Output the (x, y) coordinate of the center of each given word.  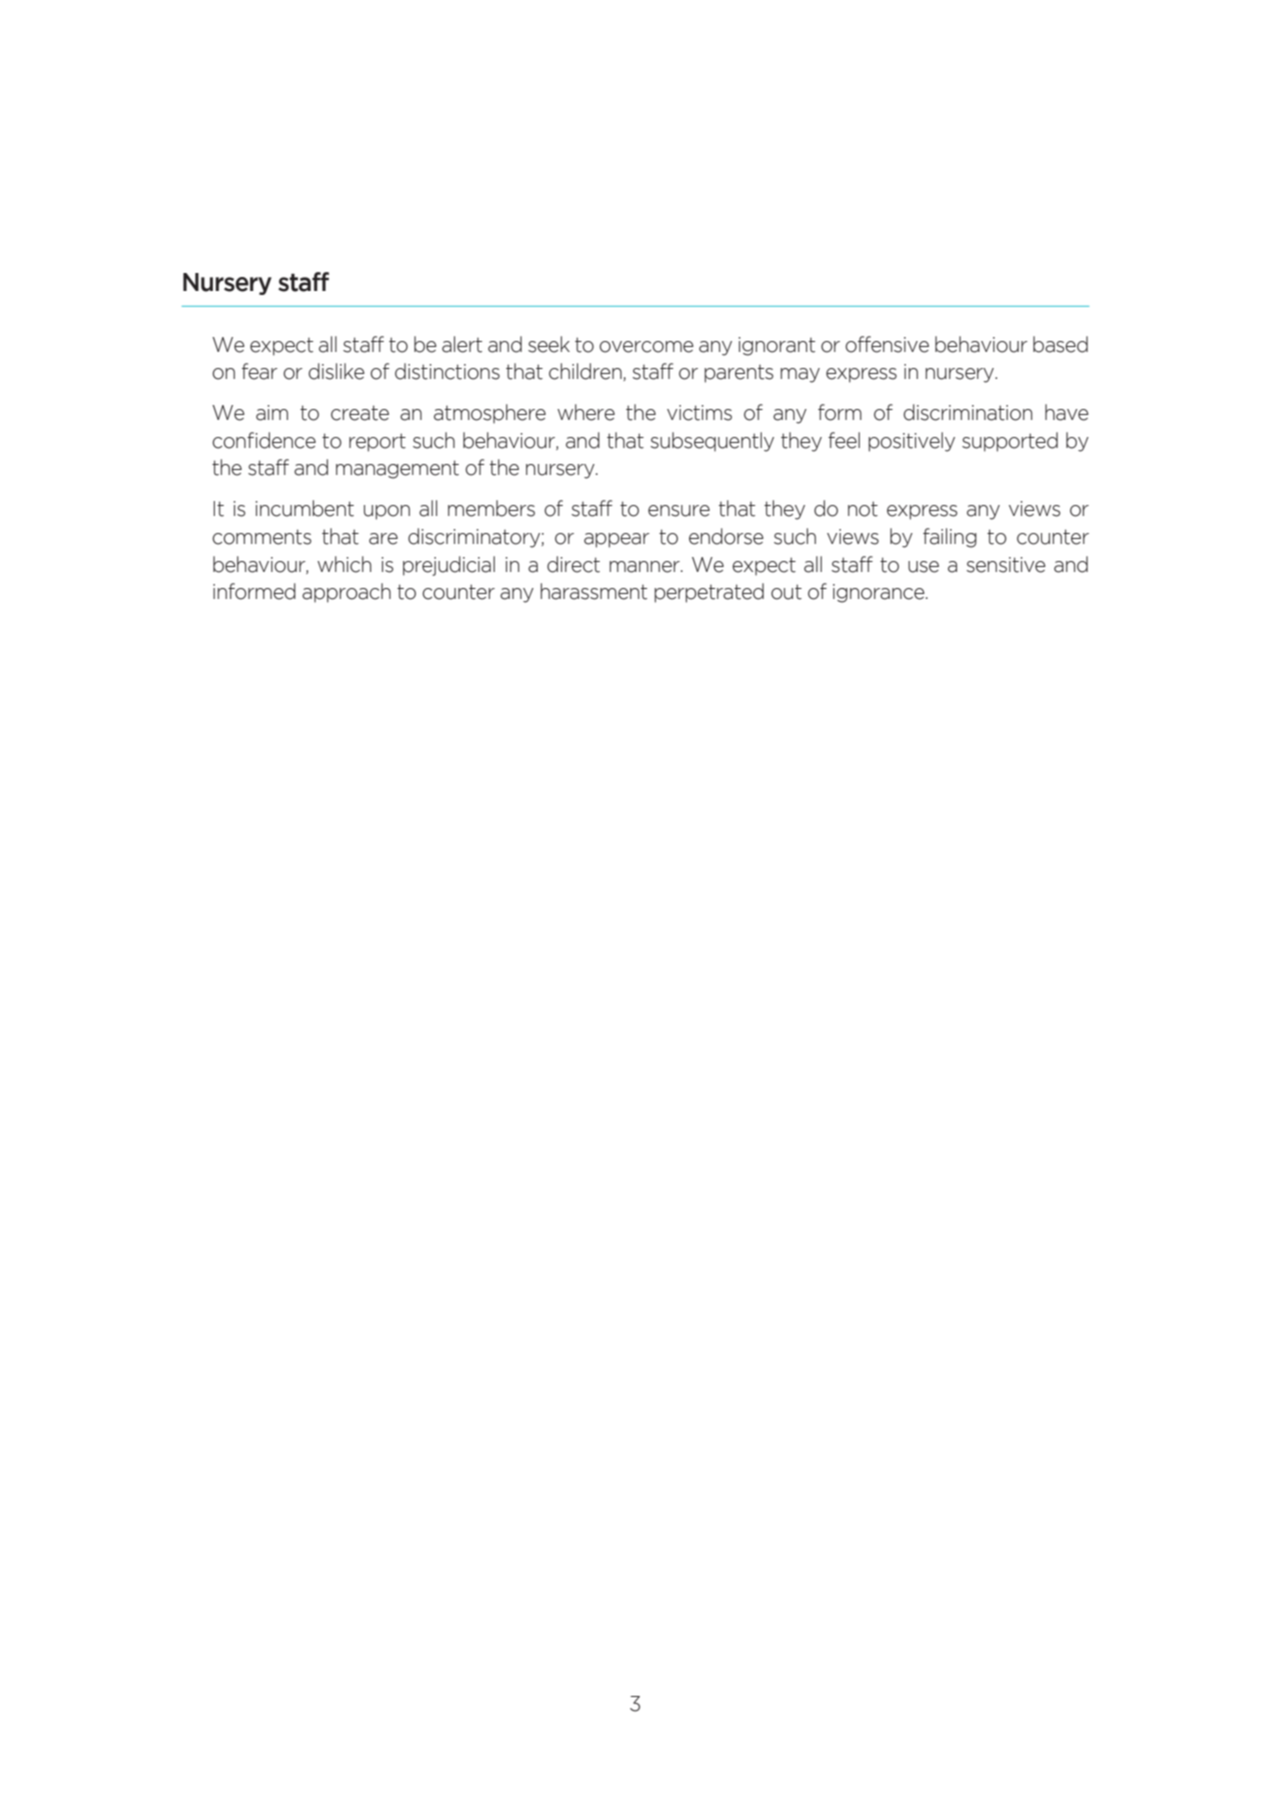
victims (699, 413)
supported (1010, 442)
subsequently (712, 442)
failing (950, 538)
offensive (887, 344)
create (360, 413)
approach (346, 593)
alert (462, 344)
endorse (726, 536)
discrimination (967, 412)
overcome (646, 347)
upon (387, 512)
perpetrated (709, 593)
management (397, 469)
